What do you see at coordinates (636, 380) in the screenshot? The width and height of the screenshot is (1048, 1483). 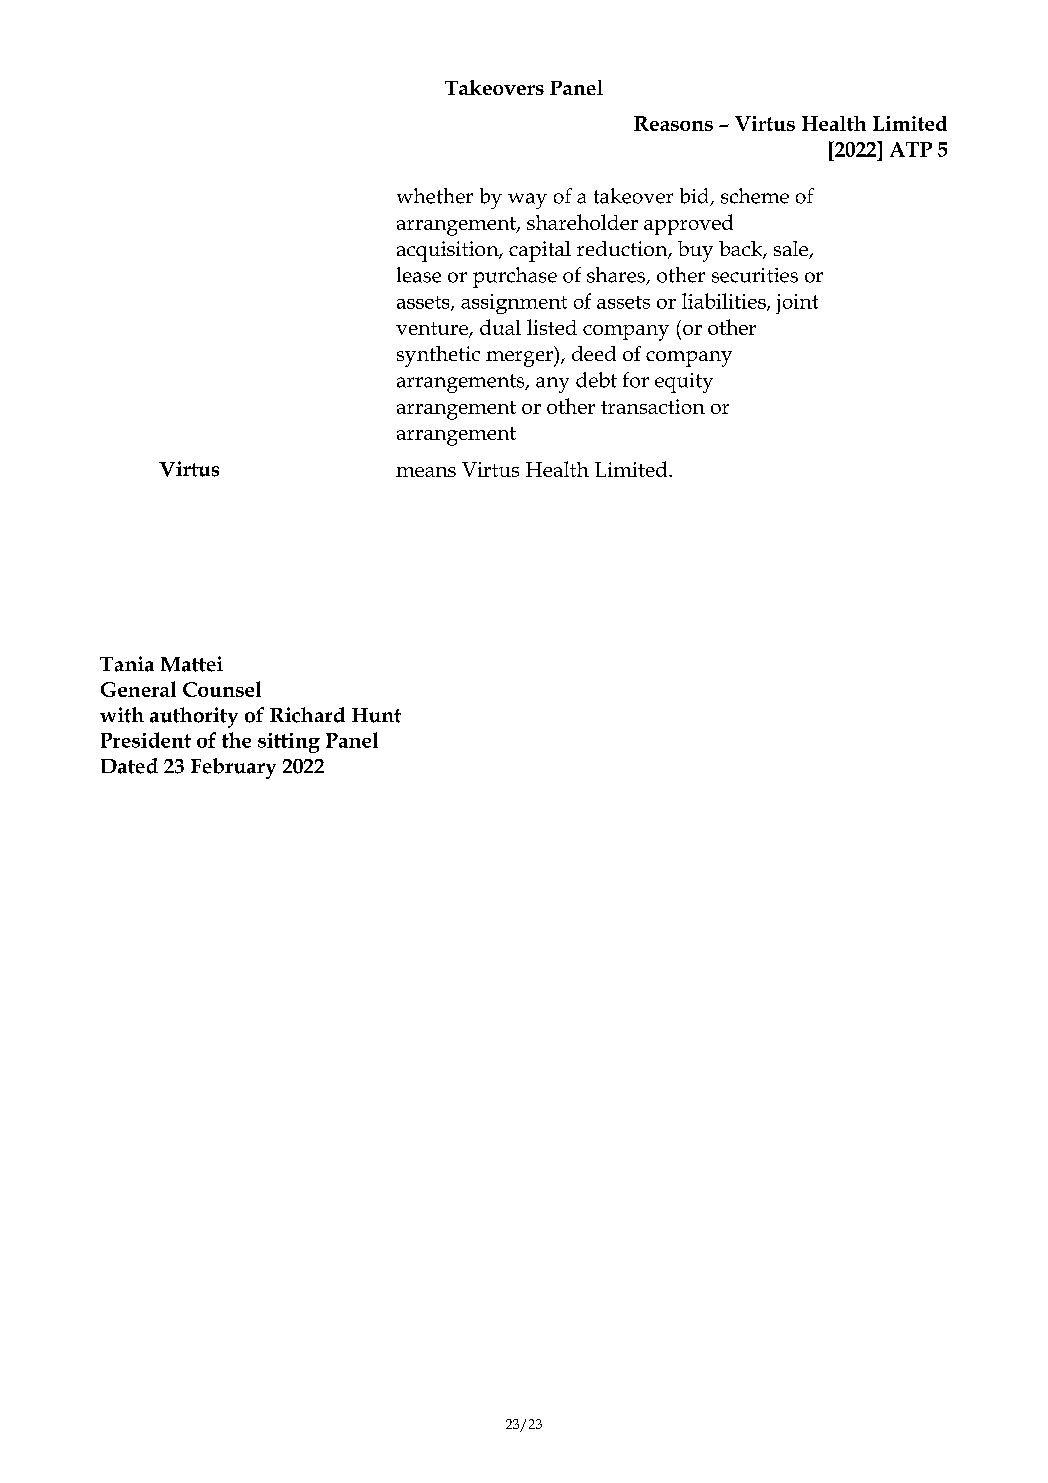 I see `for` at bounding box center [636, 380].
